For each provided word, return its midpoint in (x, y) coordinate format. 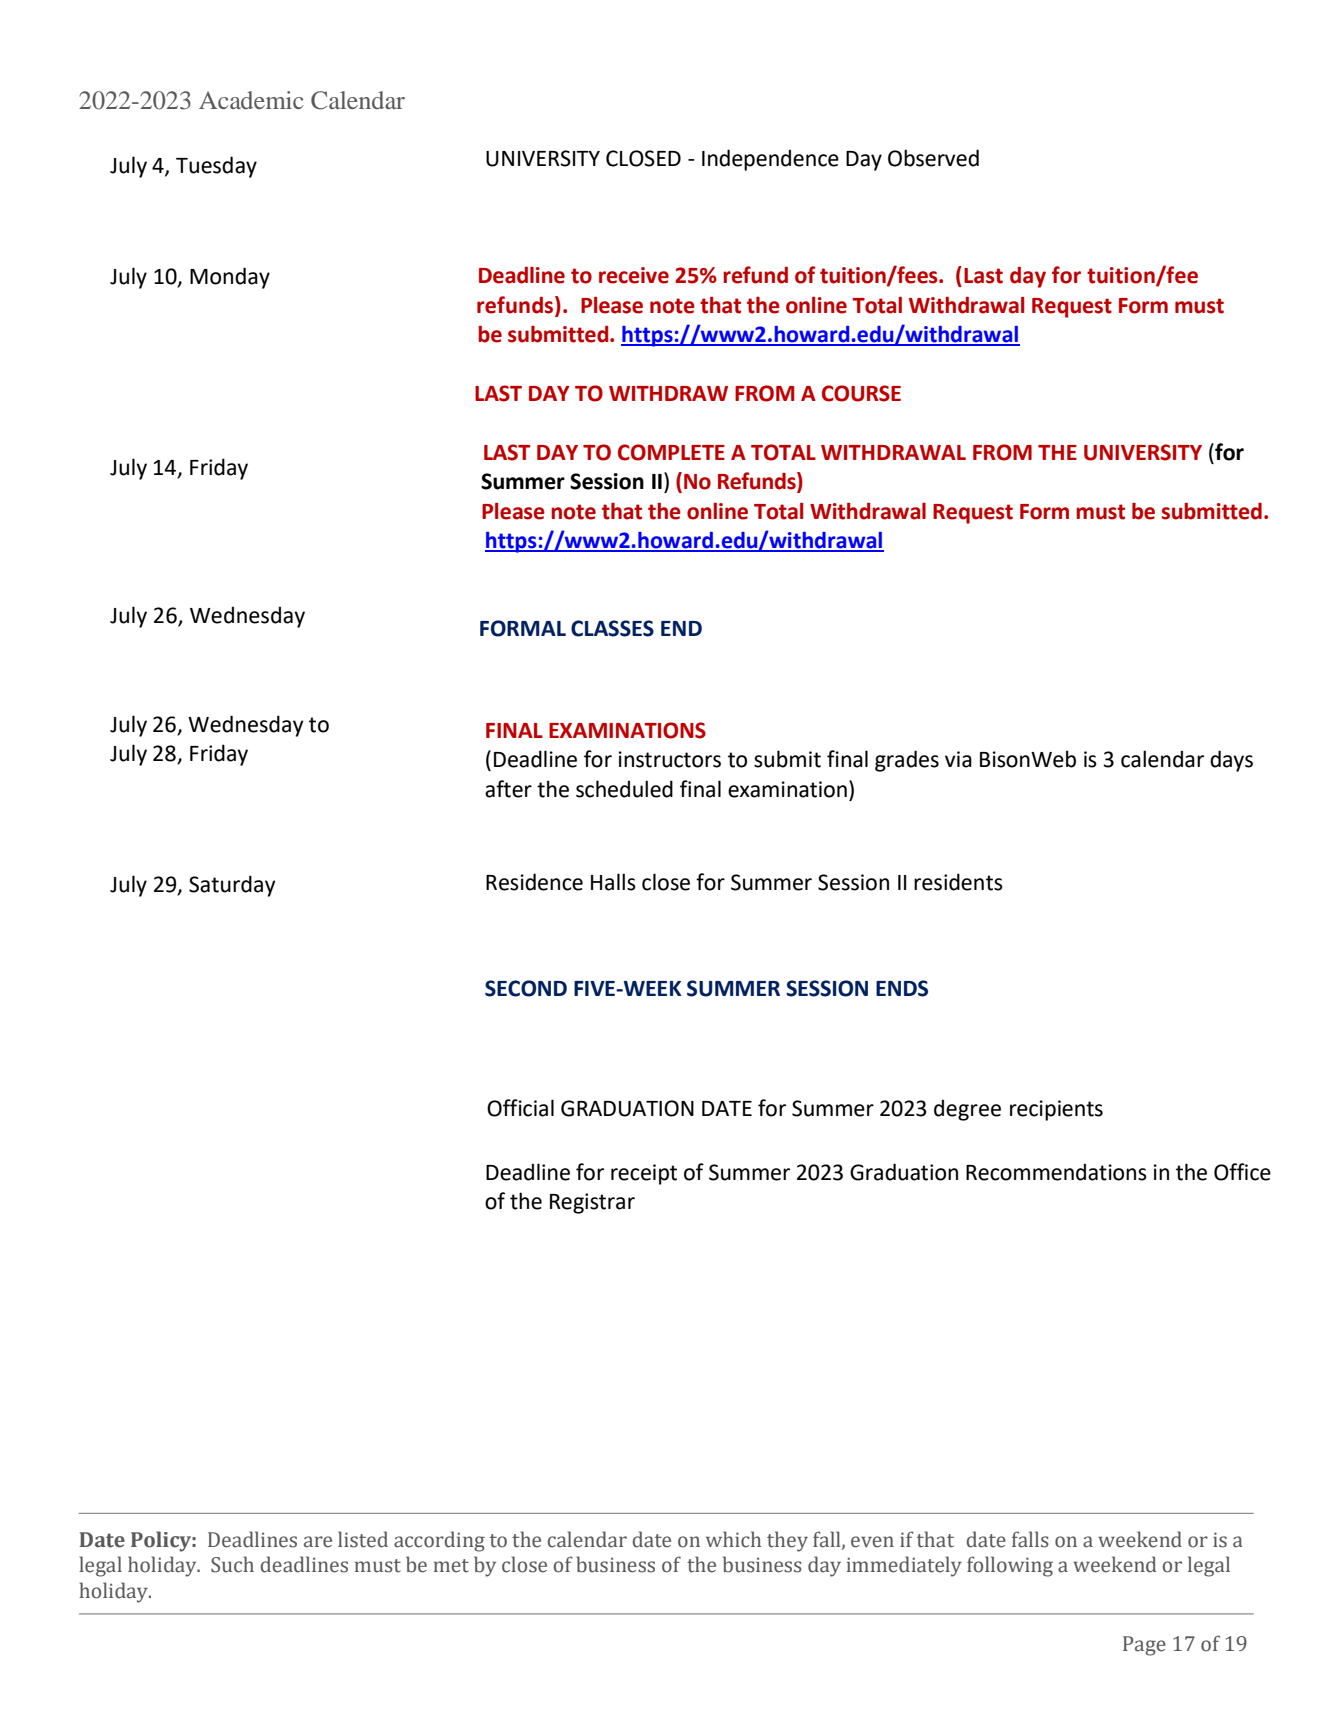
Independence (770, 160)
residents (958, 882)
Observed (933, 158)
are (318, 1542)
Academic (251, 100)
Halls (613, 882)
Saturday (232, 886)
